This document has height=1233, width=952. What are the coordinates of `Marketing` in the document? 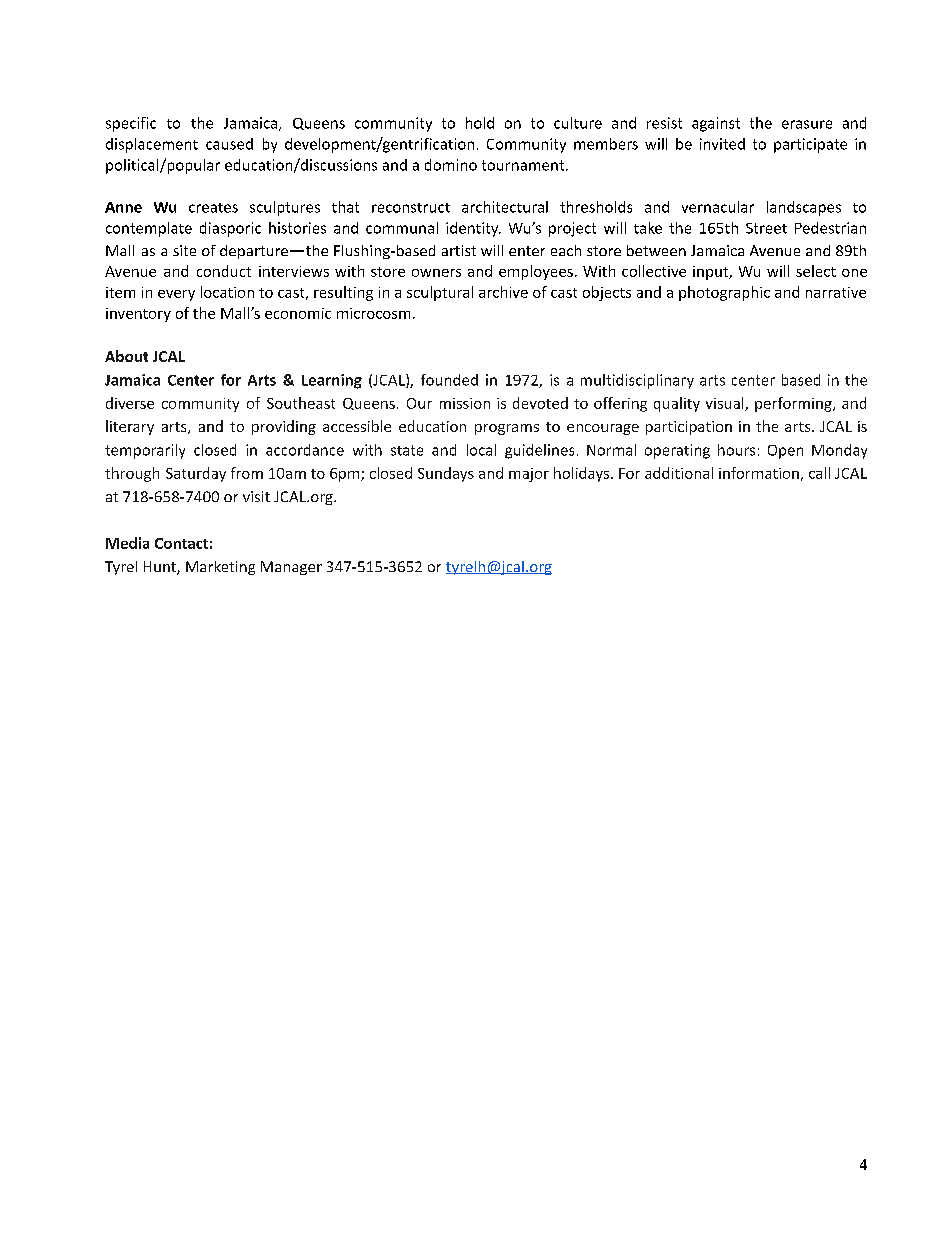 It's located at (220, 568).
